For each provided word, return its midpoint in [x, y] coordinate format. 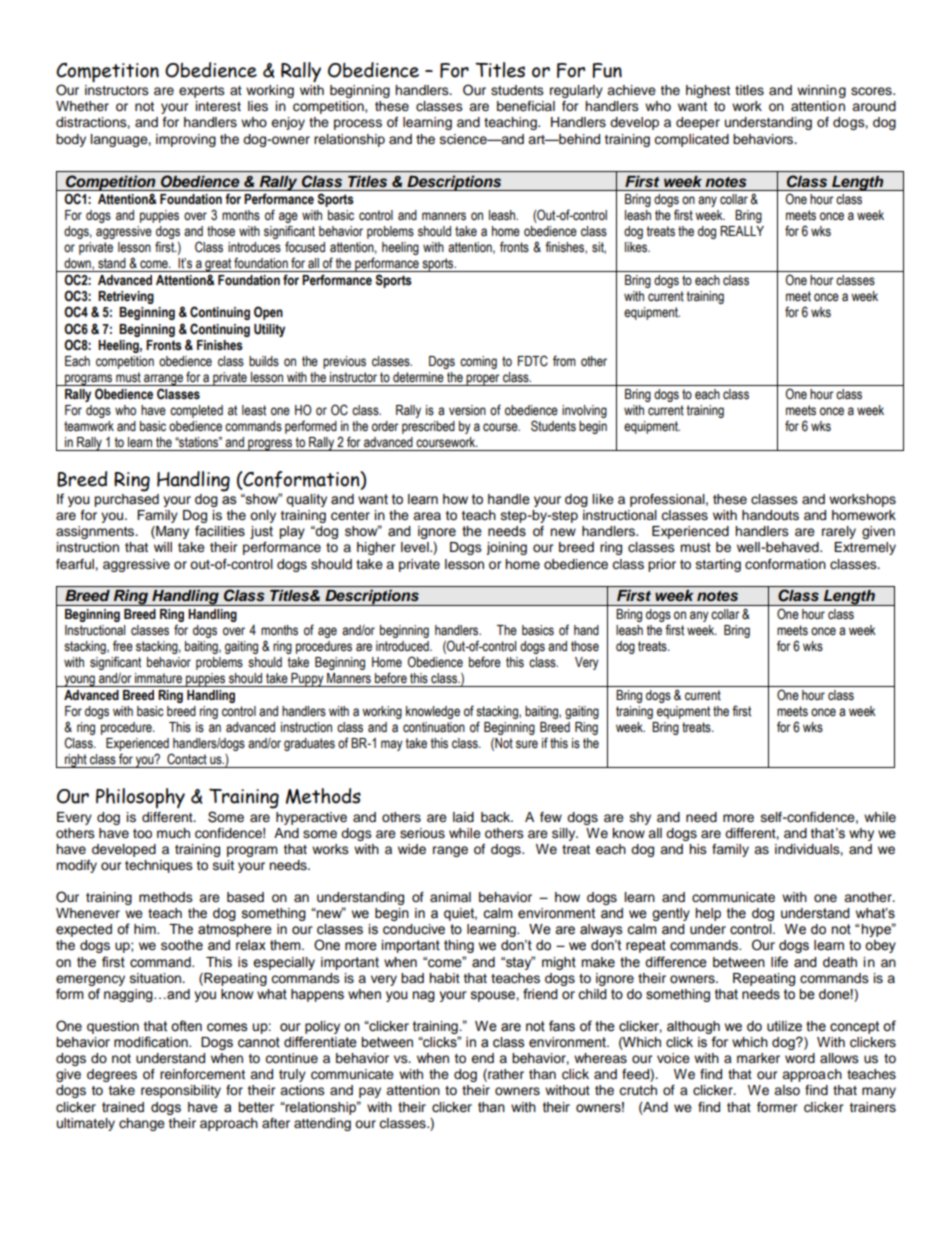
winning [821, 91]
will [163, 547]
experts [202, 92]
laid [463, 817]
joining [506, 548]
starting [718, 565]
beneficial [526, 106]
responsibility [181, 1091]
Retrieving [126, 297]
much [173, 833]
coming [478, 362]
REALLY [742, 231]
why [861, 834]
